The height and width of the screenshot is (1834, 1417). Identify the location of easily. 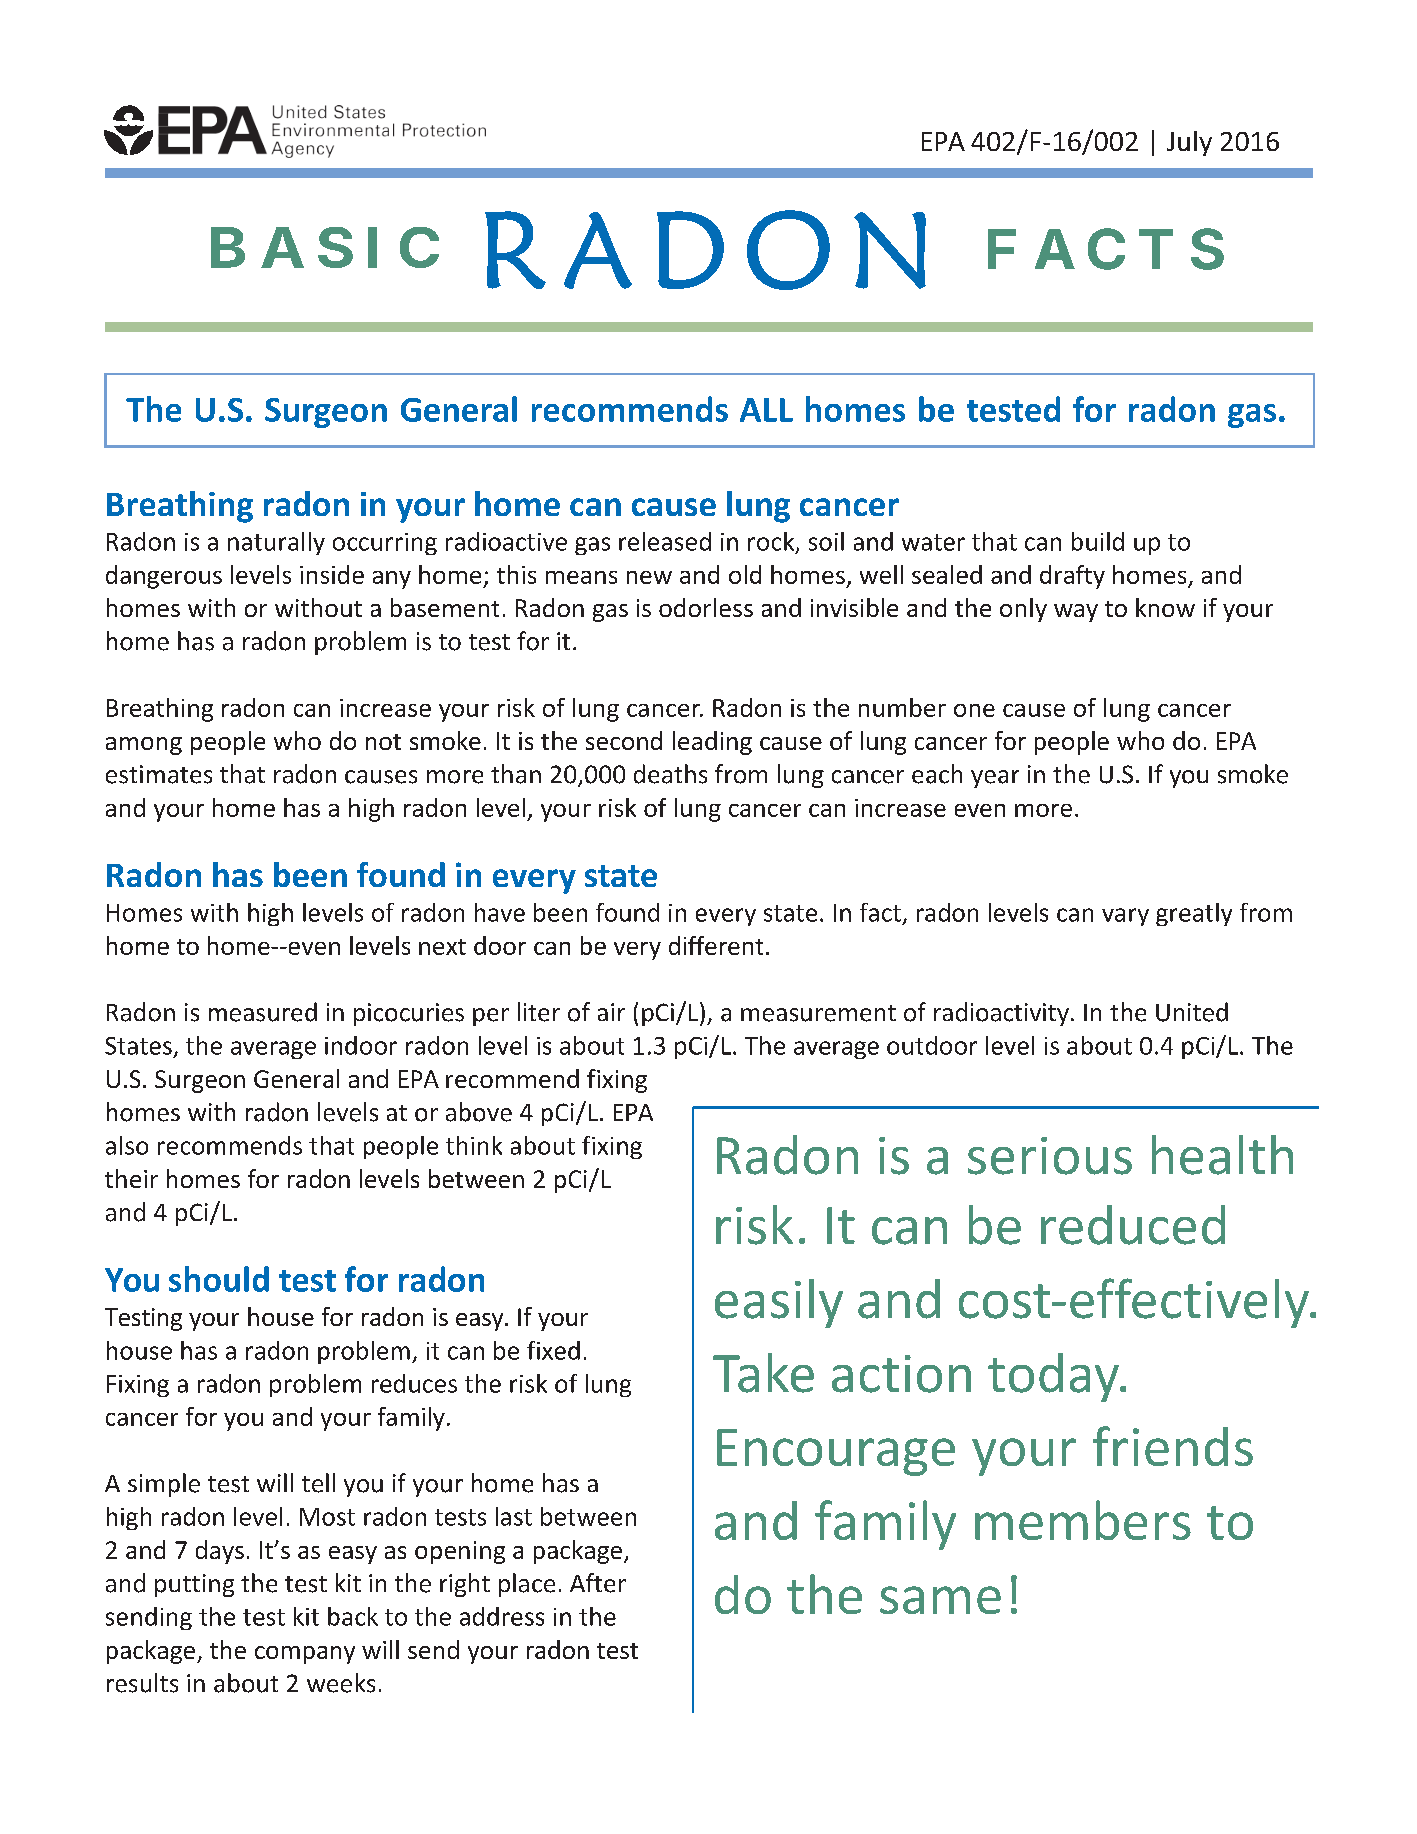
(779, 1303).
